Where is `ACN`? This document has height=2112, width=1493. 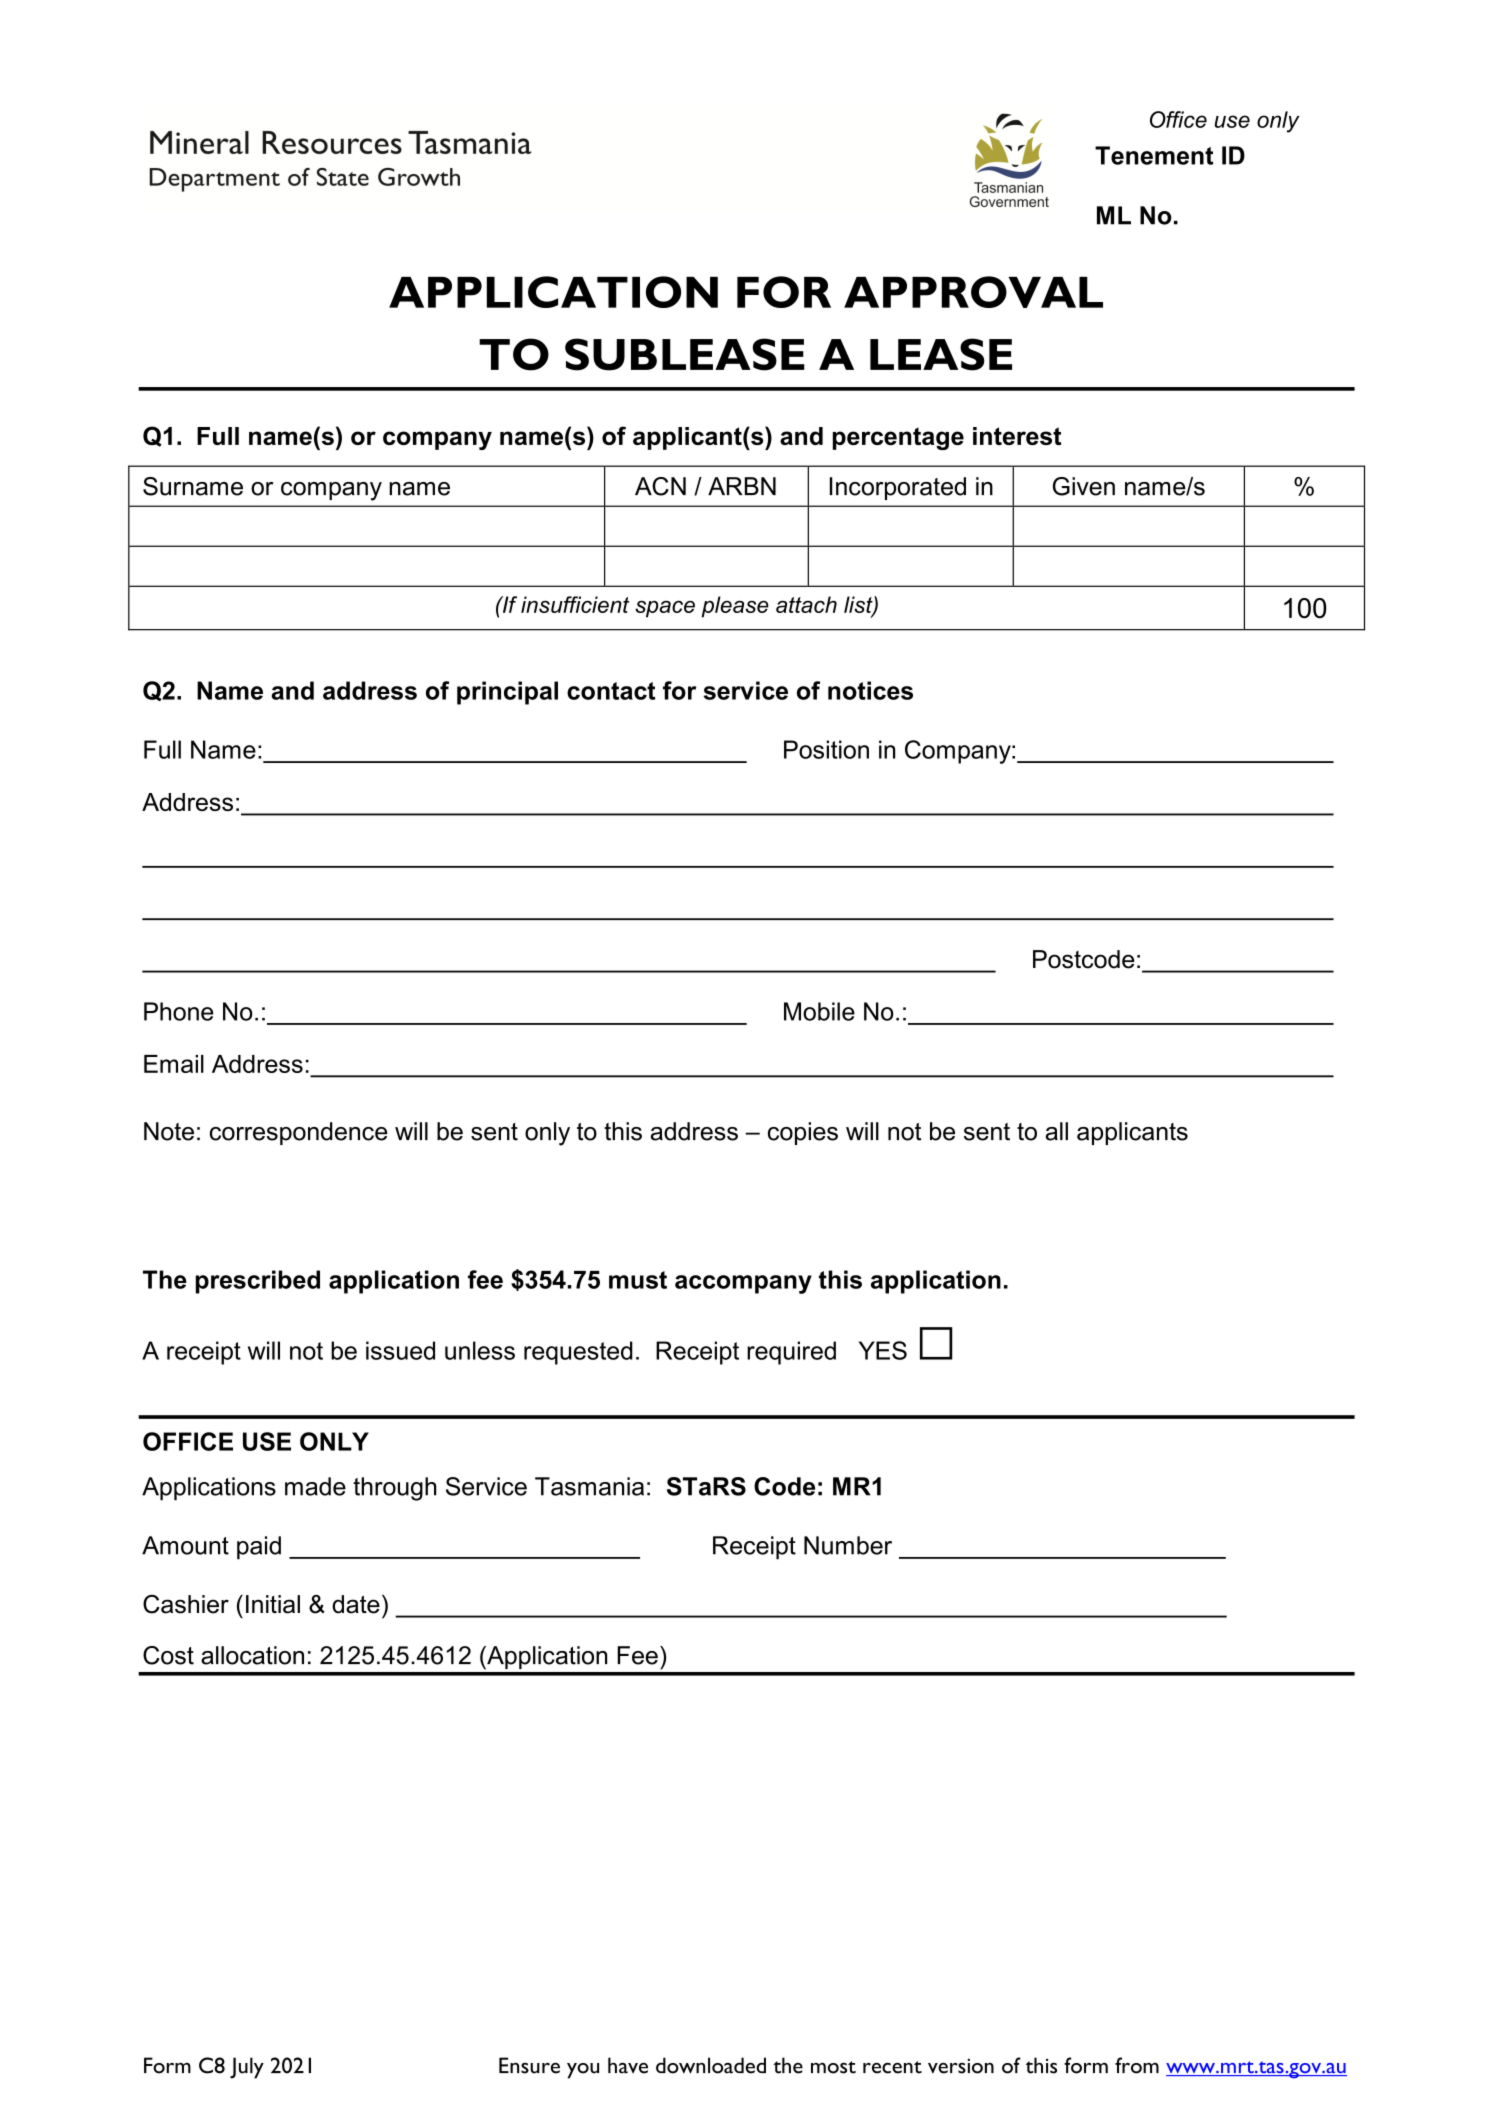 ACN is located at coordinates (660, 486).
